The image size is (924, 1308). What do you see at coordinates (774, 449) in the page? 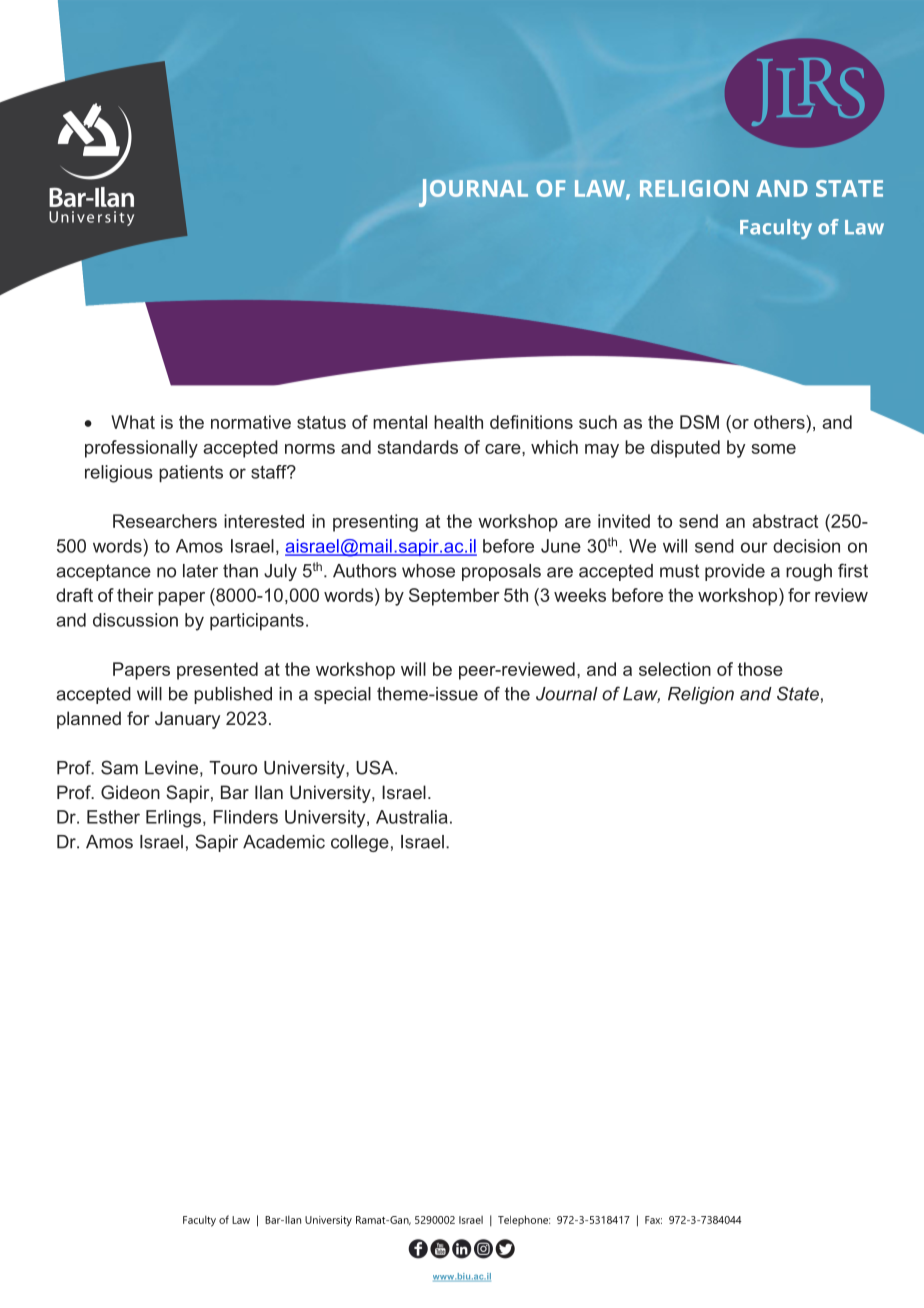
I see `some` at bounding box center [774, 449].
